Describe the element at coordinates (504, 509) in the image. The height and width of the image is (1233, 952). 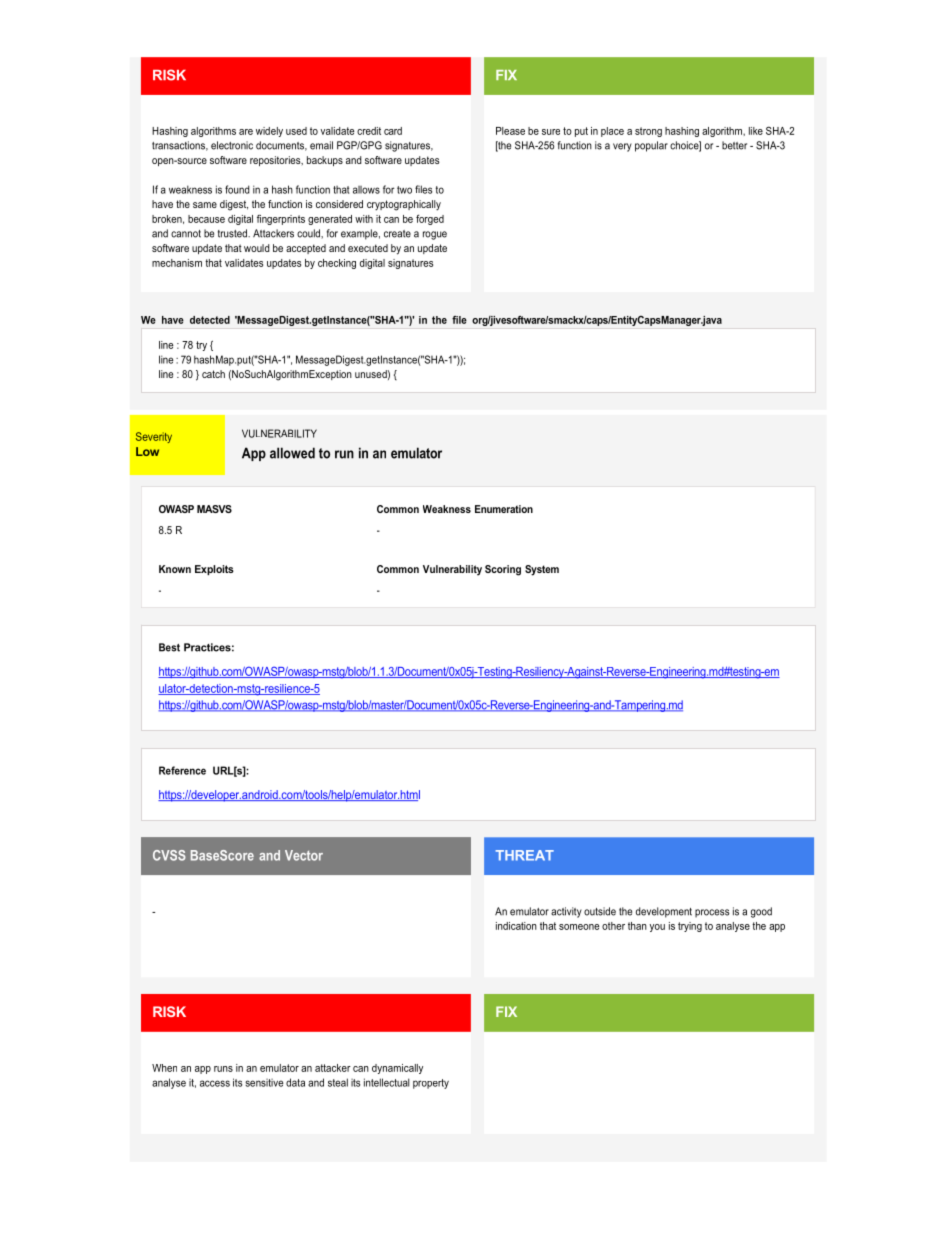
I see `Enumeration` at that location.
